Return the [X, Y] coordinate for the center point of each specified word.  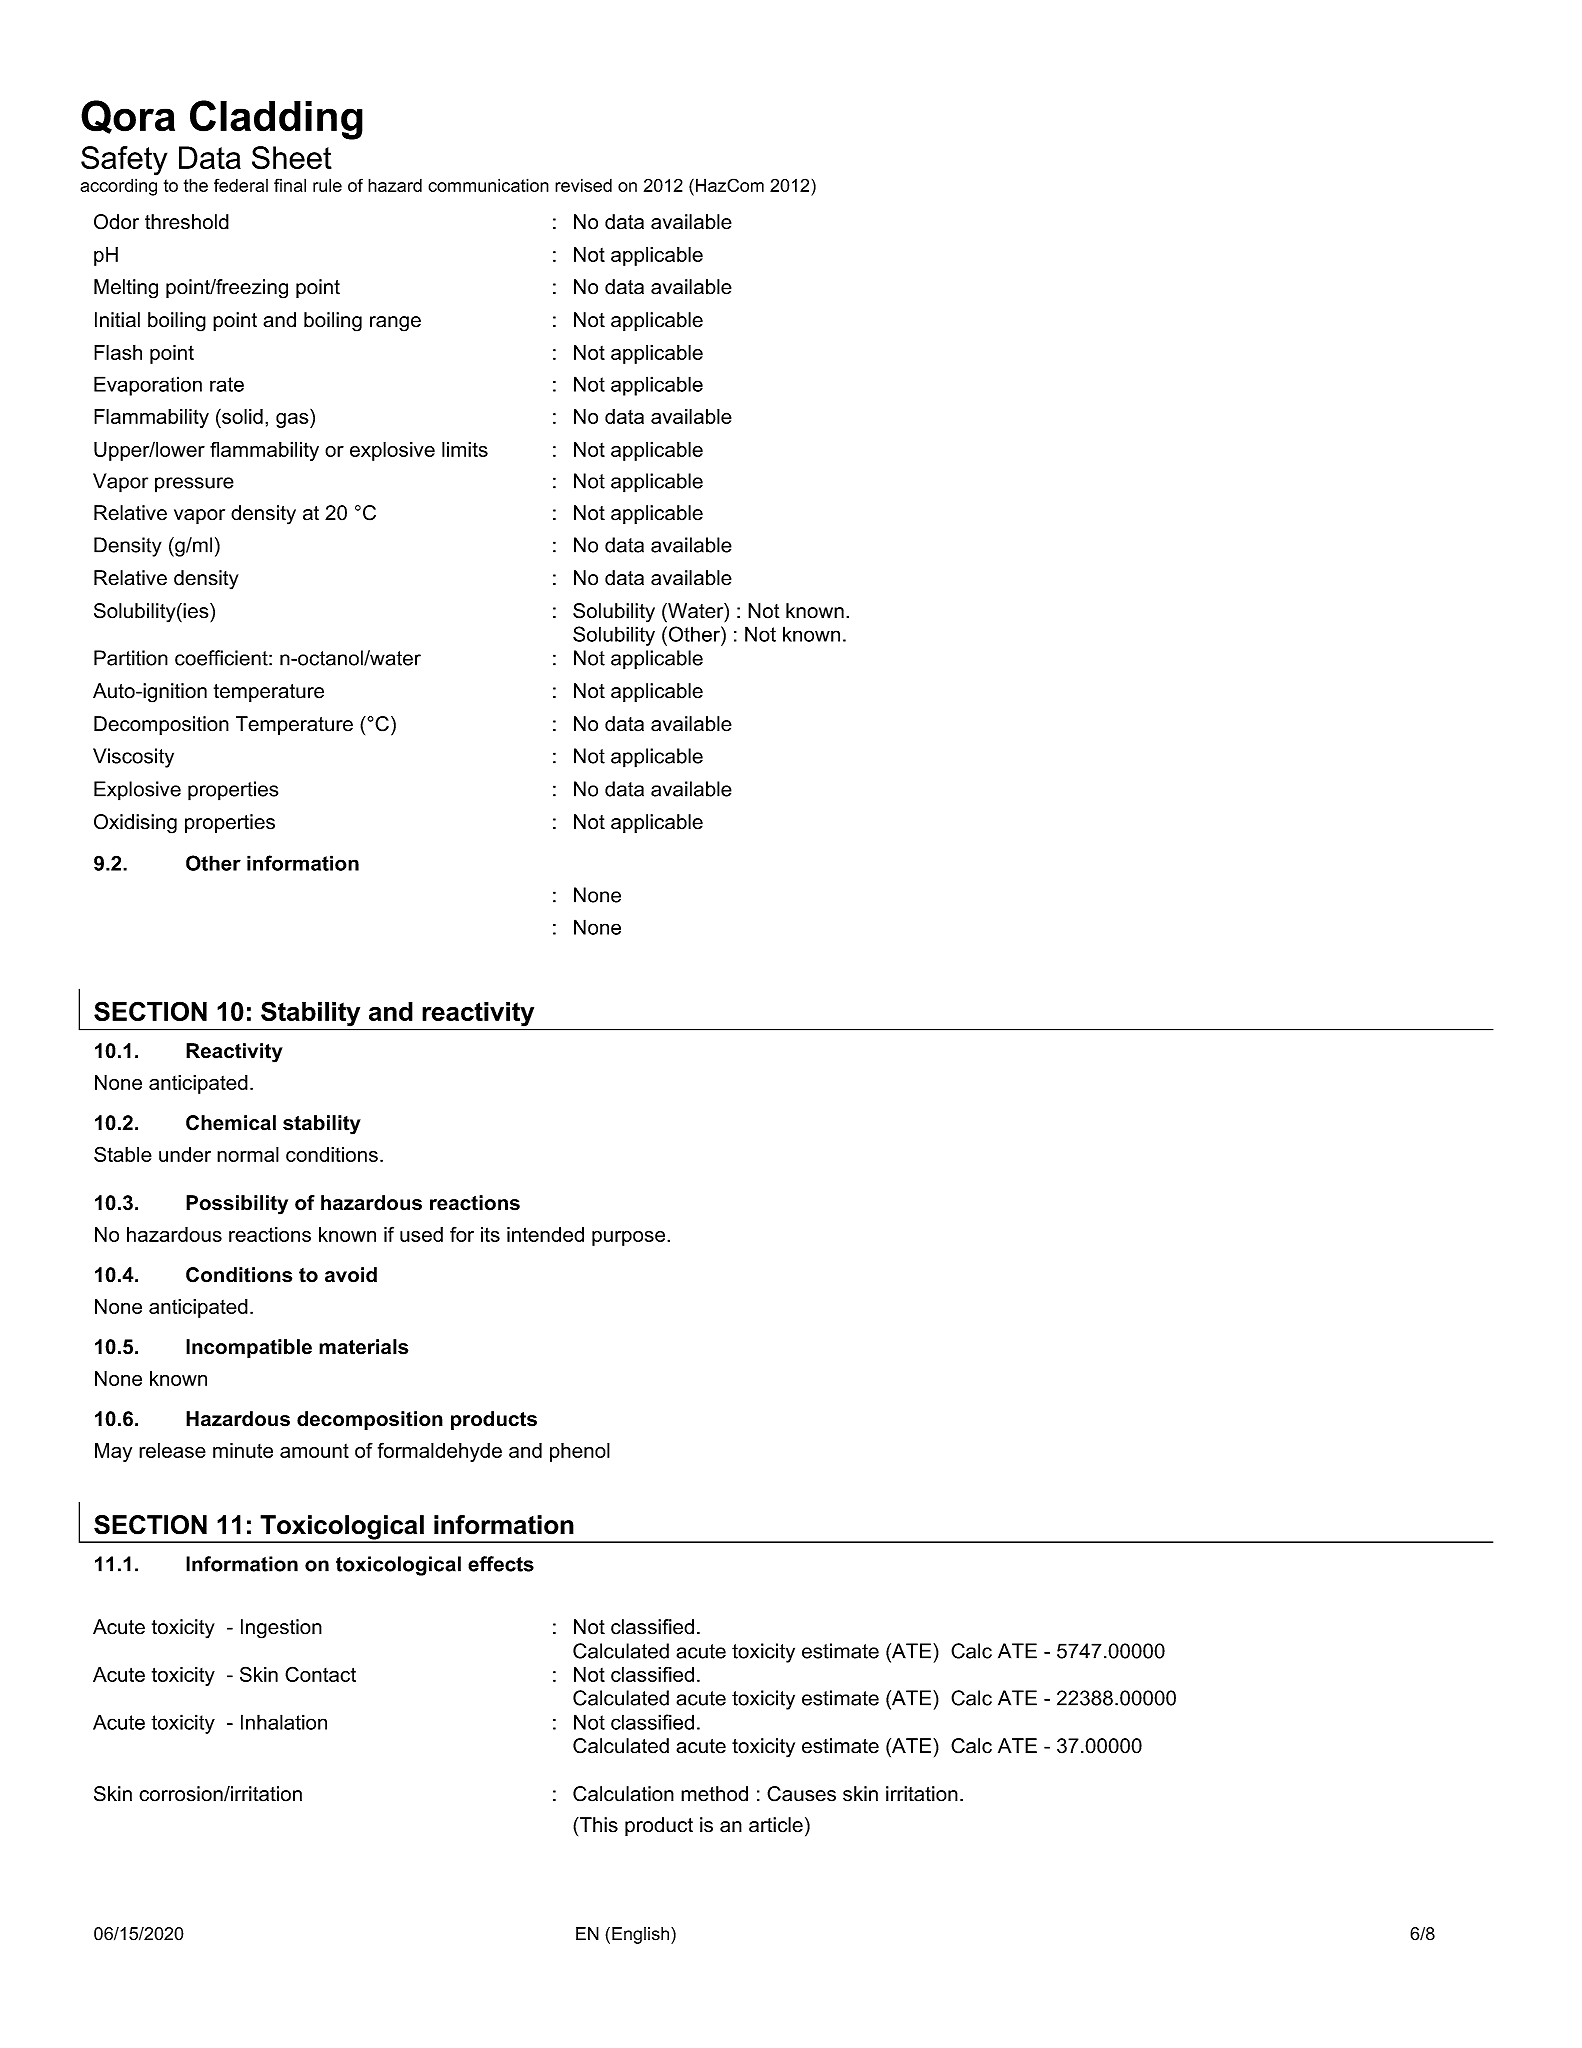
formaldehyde [440, 1452]
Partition [131, 658]
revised [583, 185]
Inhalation [284, 1722]
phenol [580, 1452]
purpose [630, 1238]
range [395, 324]
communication [488, 185]
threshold [187, 222]
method [714, 1794]
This [598, 1825]
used [421, 1234]
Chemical [231, 1123]
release [172, 1450]
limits [465, 449]
